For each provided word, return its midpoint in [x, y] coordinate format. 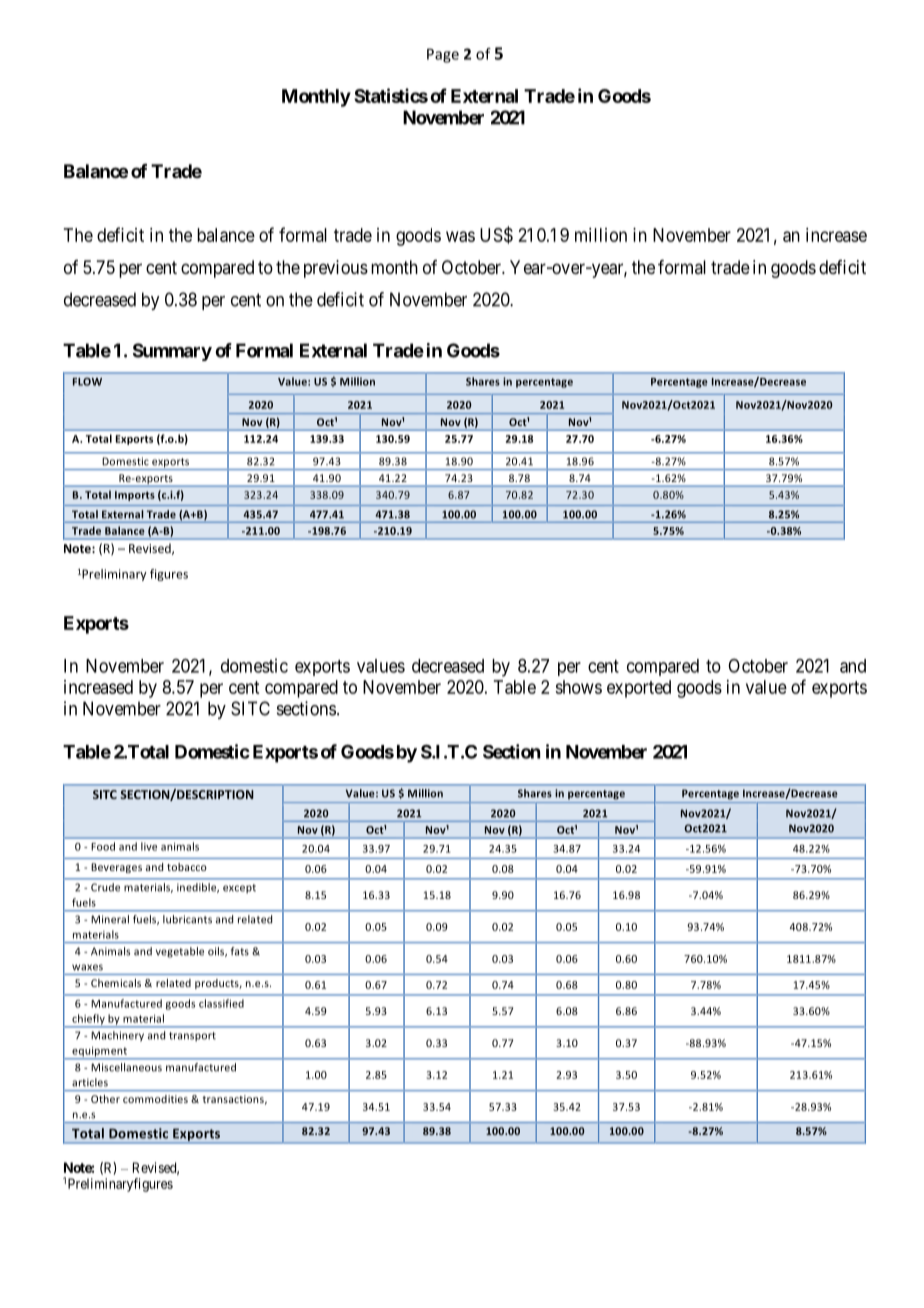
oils [217, 952]
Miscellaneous [127, 1067]
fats [240, 951]
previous [336, 269]
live [149, 846]
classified [221, 1003]
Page [443, 55]
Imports [135, 496]
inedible [198, 888]
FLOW [87, 382]
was [460, 236]
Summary [172, 352]
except [239, 889]
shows [578, 687]
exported [639, 689]
